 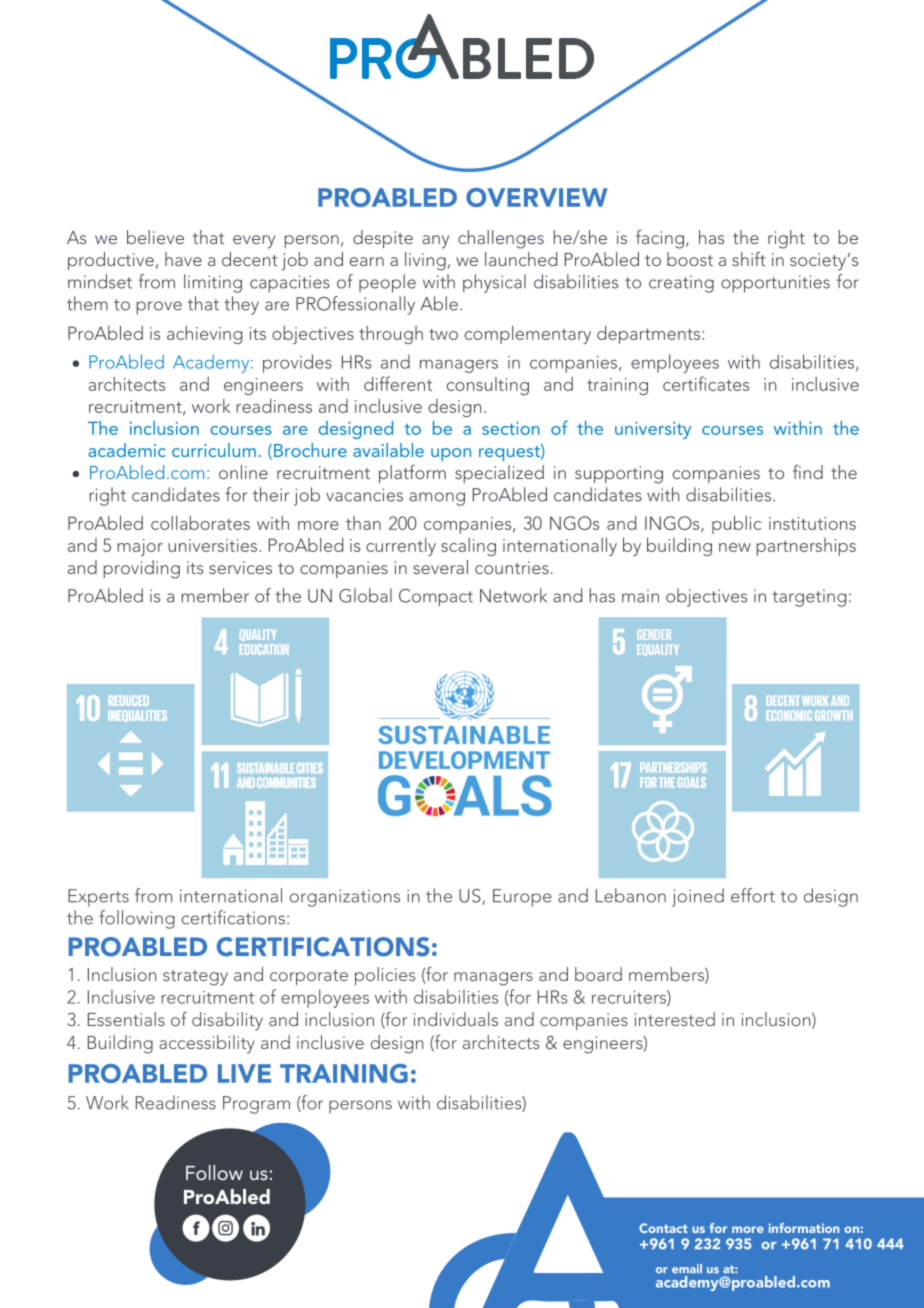 What do you see at coordinates (436, 598) in the screenshot?
I see `Compact` at bounding box center [436, 598].
